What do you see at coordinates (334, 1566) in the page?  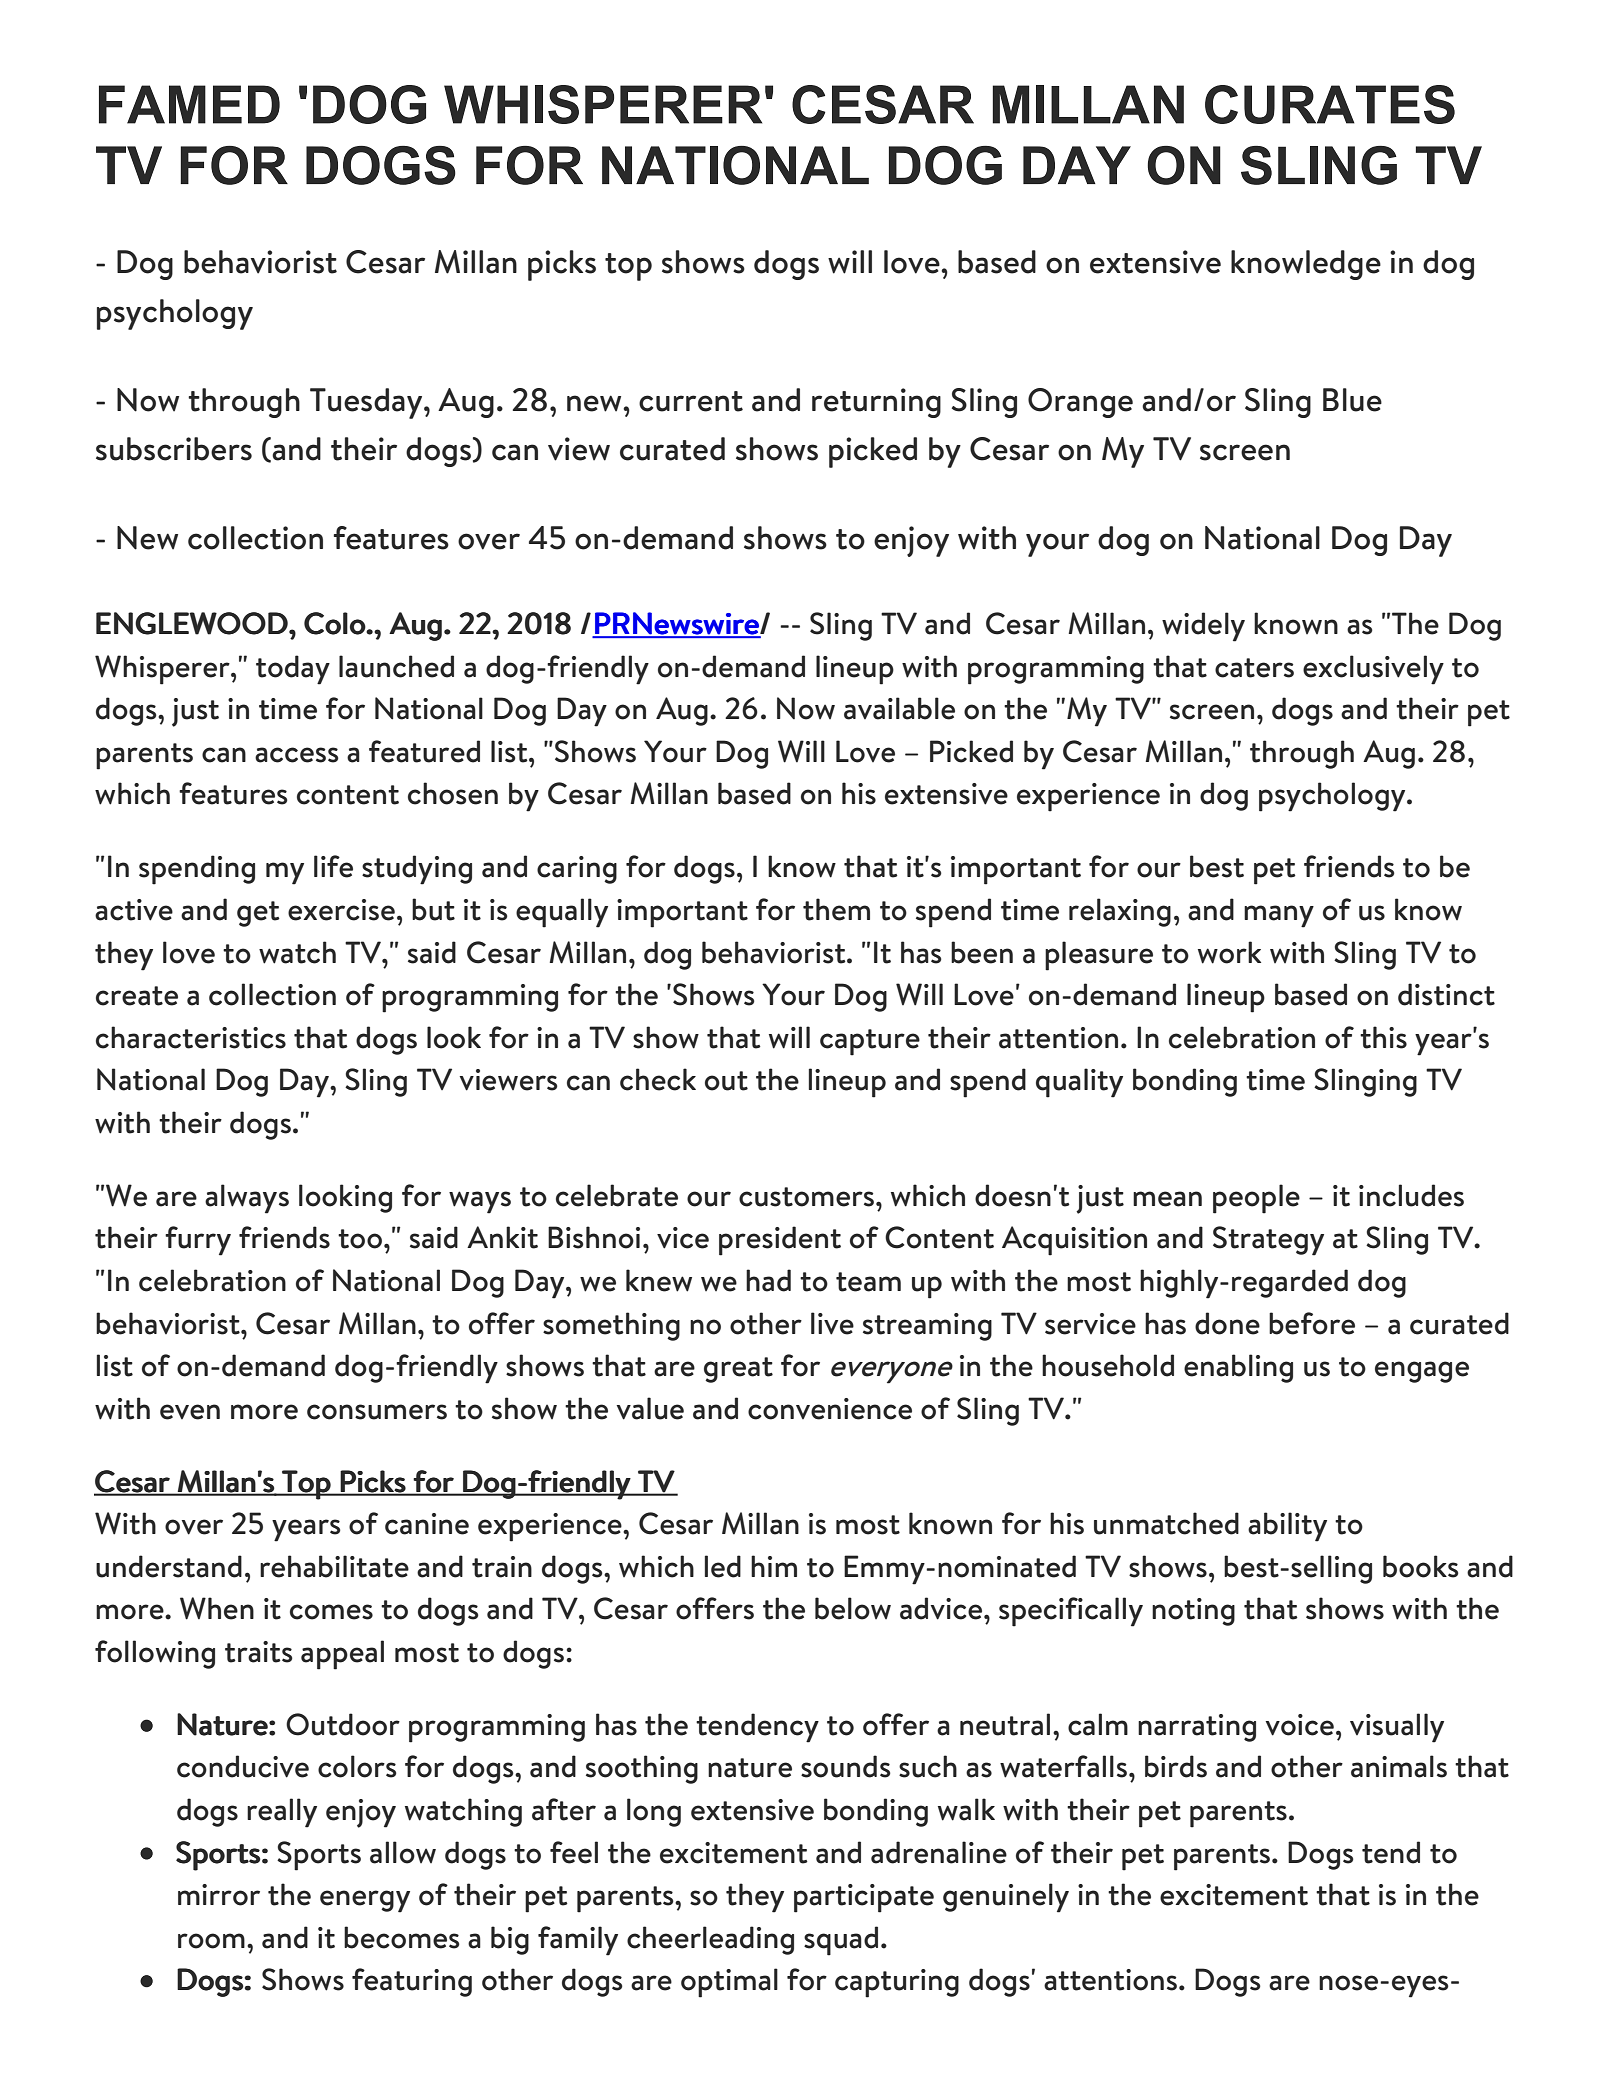 I see `rehabilitate` at bounding box center [334, 1566].
